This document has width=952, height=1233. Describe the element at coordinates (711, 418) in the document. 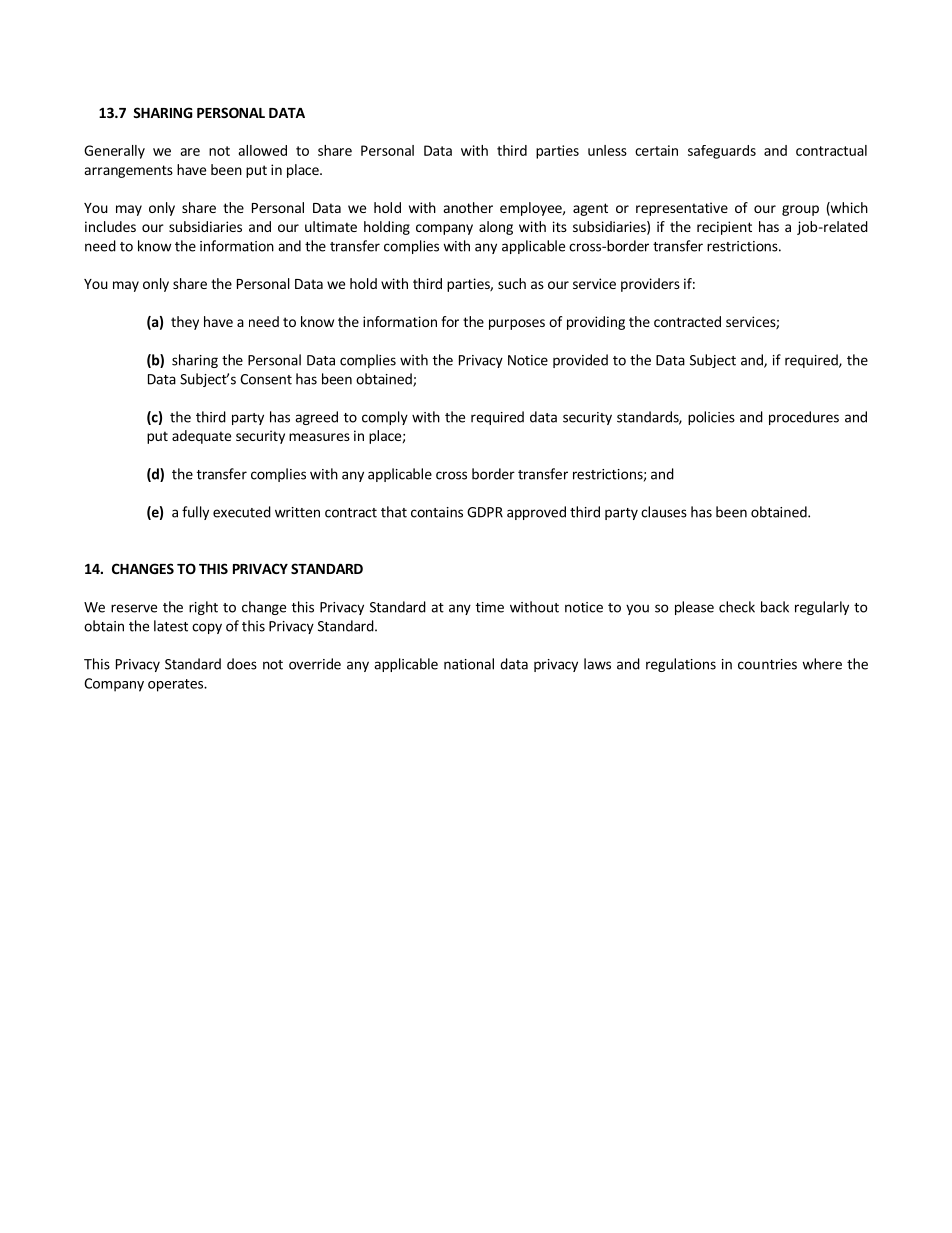

I see `policies` at that location.
